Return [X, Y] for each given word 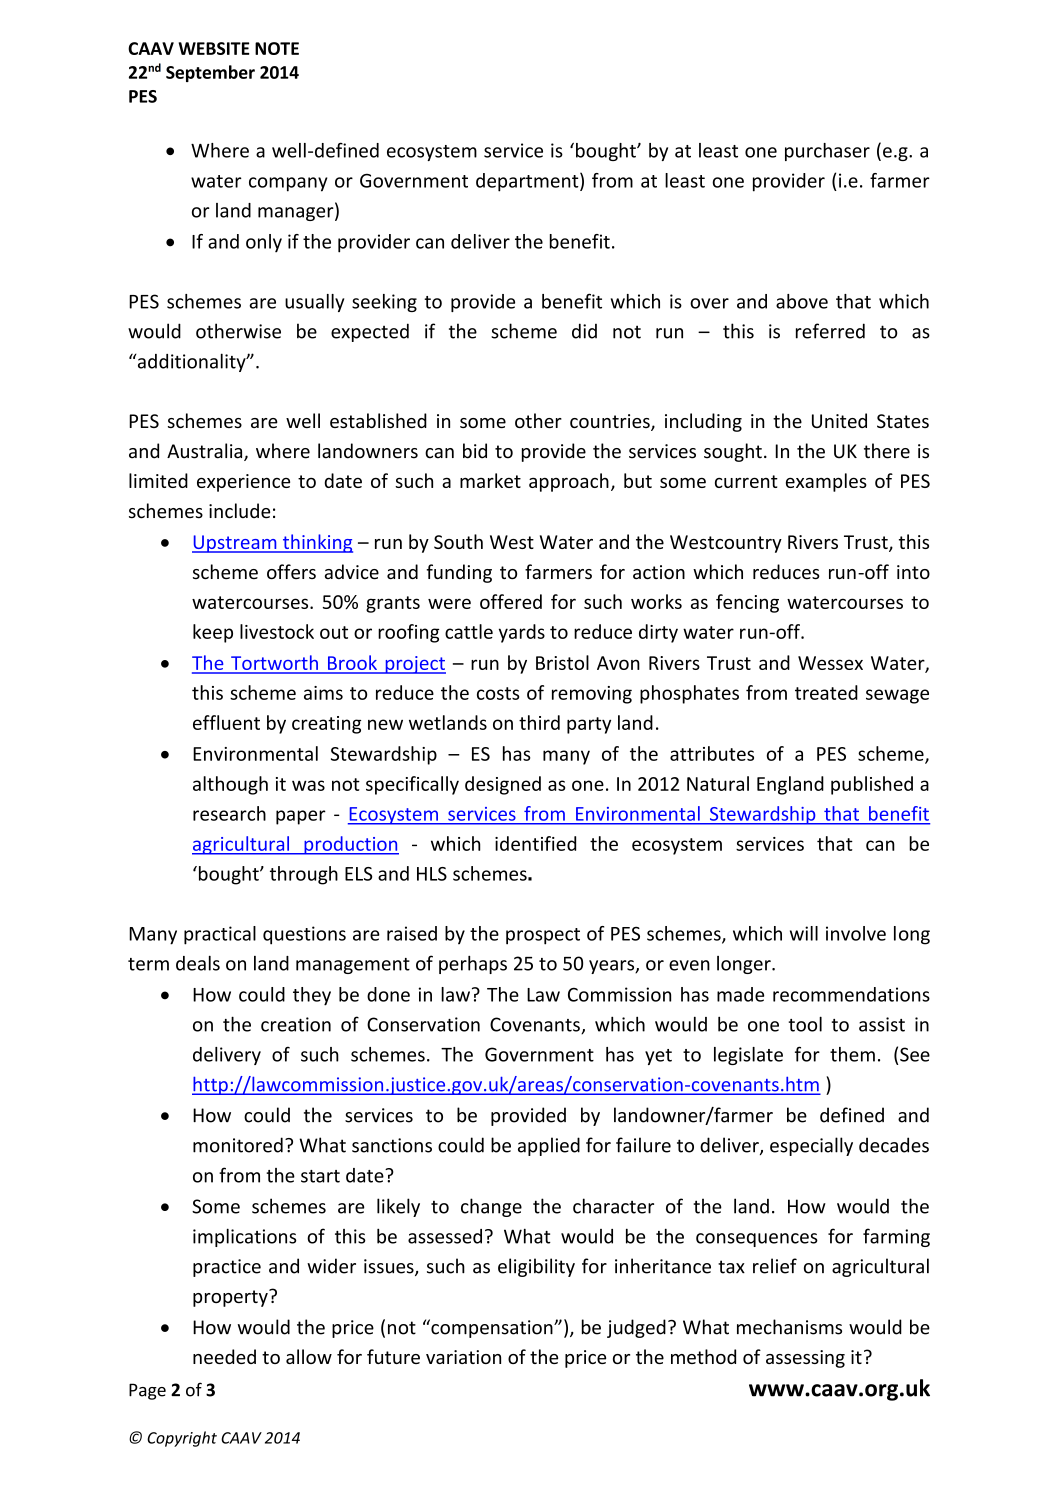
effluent [226, 722]
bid [475, 451]
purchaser [827, 152]
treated [826, 692]
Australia [206, 452]
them [852, 1054]
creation [296, 1024]
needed [224, 1356]
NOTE [277, 48]
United [839, 420]
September [210, 73]
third [539, 722]
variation [463, 1357]
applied [549, 1146]
